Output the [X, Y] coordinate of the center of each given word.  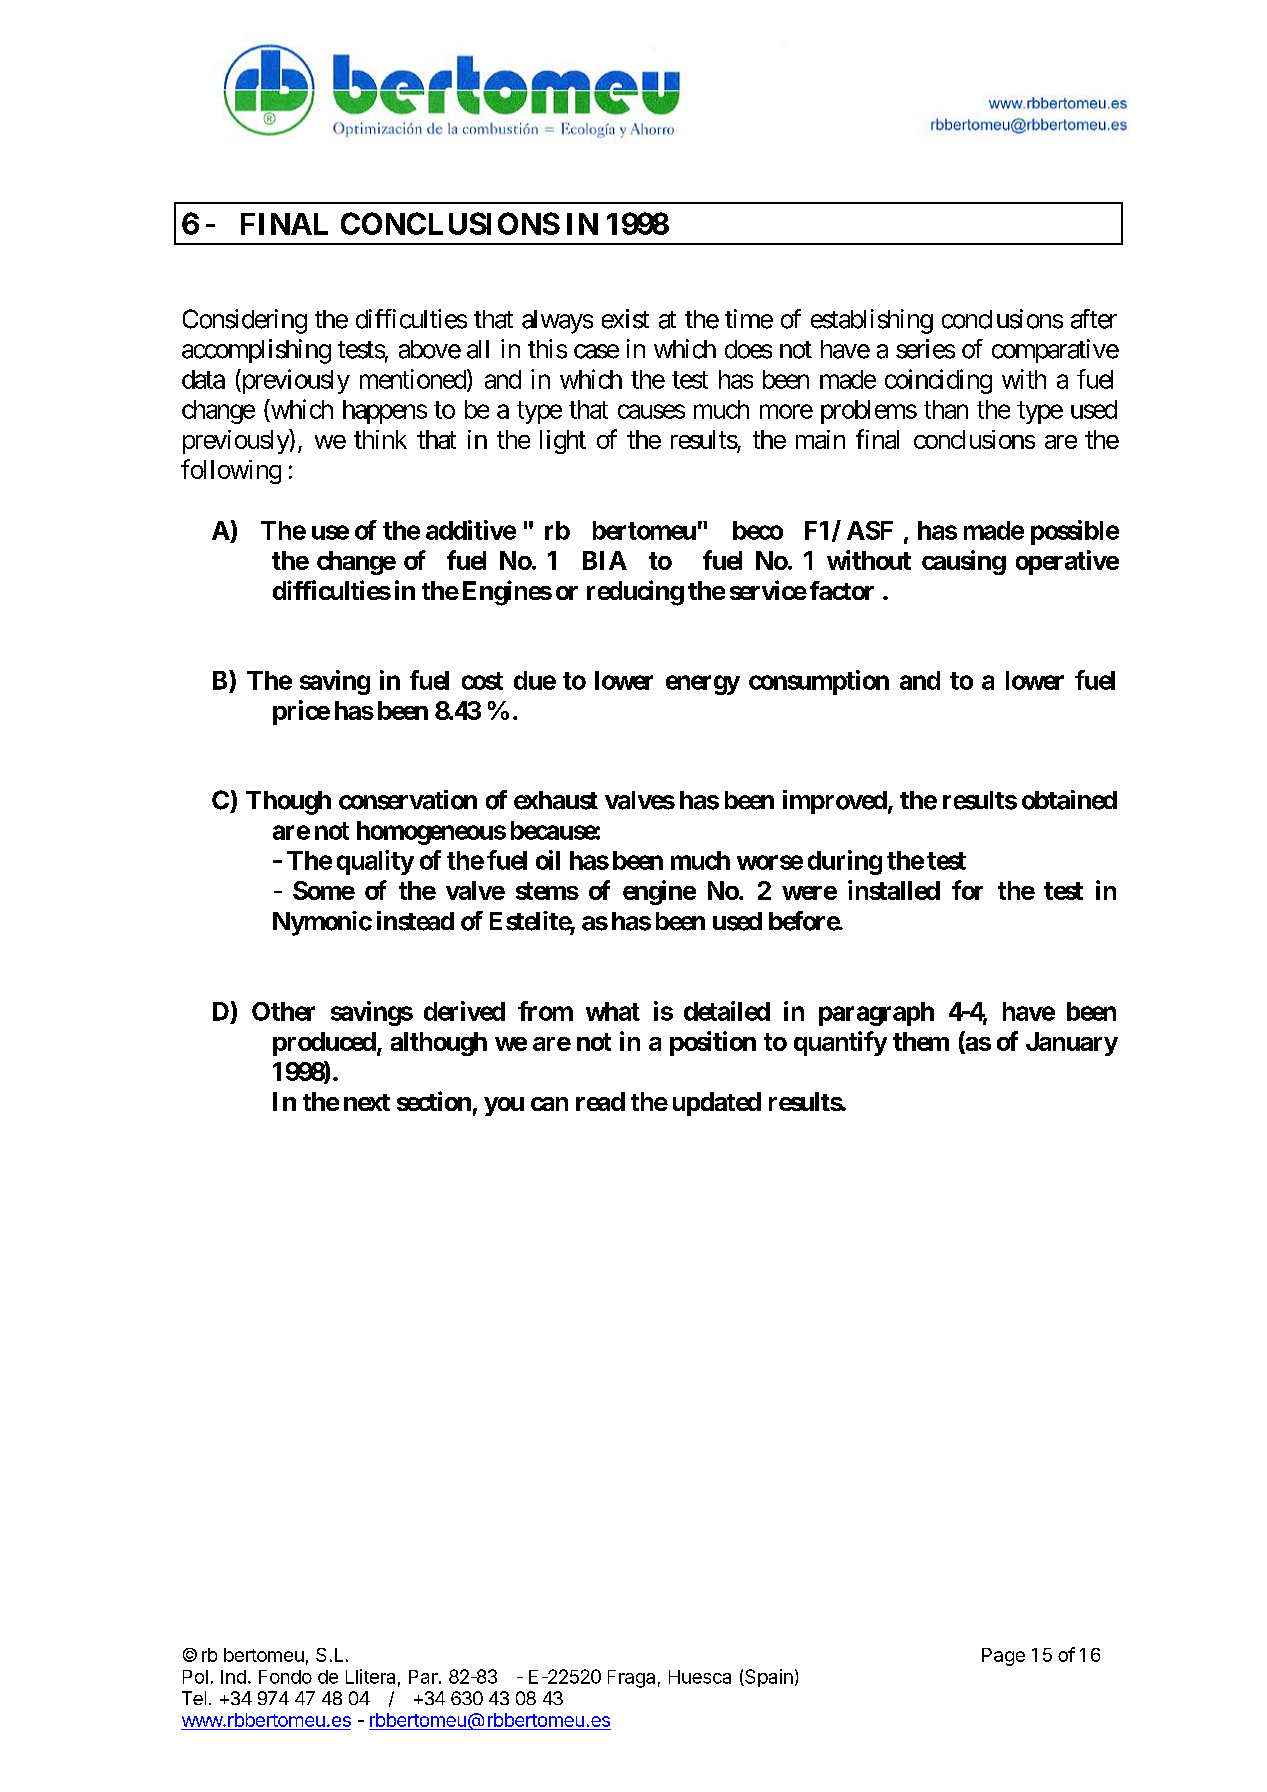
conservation [408, 800]
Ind [233, 1677]
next [367, 1102]
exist [625, 319]
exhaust [556, 800]
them [921, 1041]
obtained [1069, 800]
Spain [768, 1678]
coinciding [938, 381]
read [600, 1101]
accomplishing [256, 351]
